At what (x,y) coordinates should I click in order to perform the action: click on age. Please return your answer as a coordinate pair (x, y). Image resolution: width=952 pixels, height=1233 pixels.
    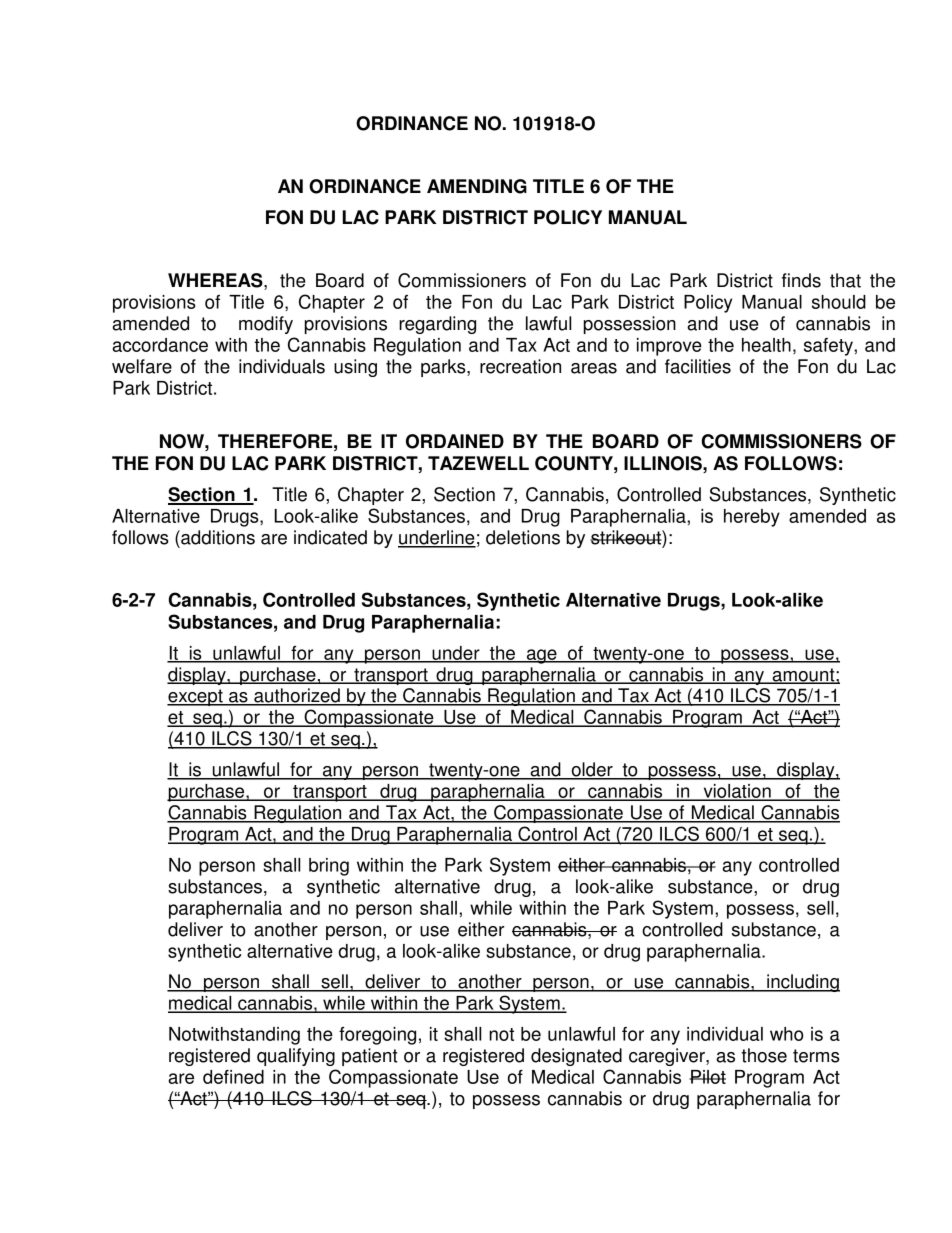
    Looking at the image, I should click on (542, 656).
